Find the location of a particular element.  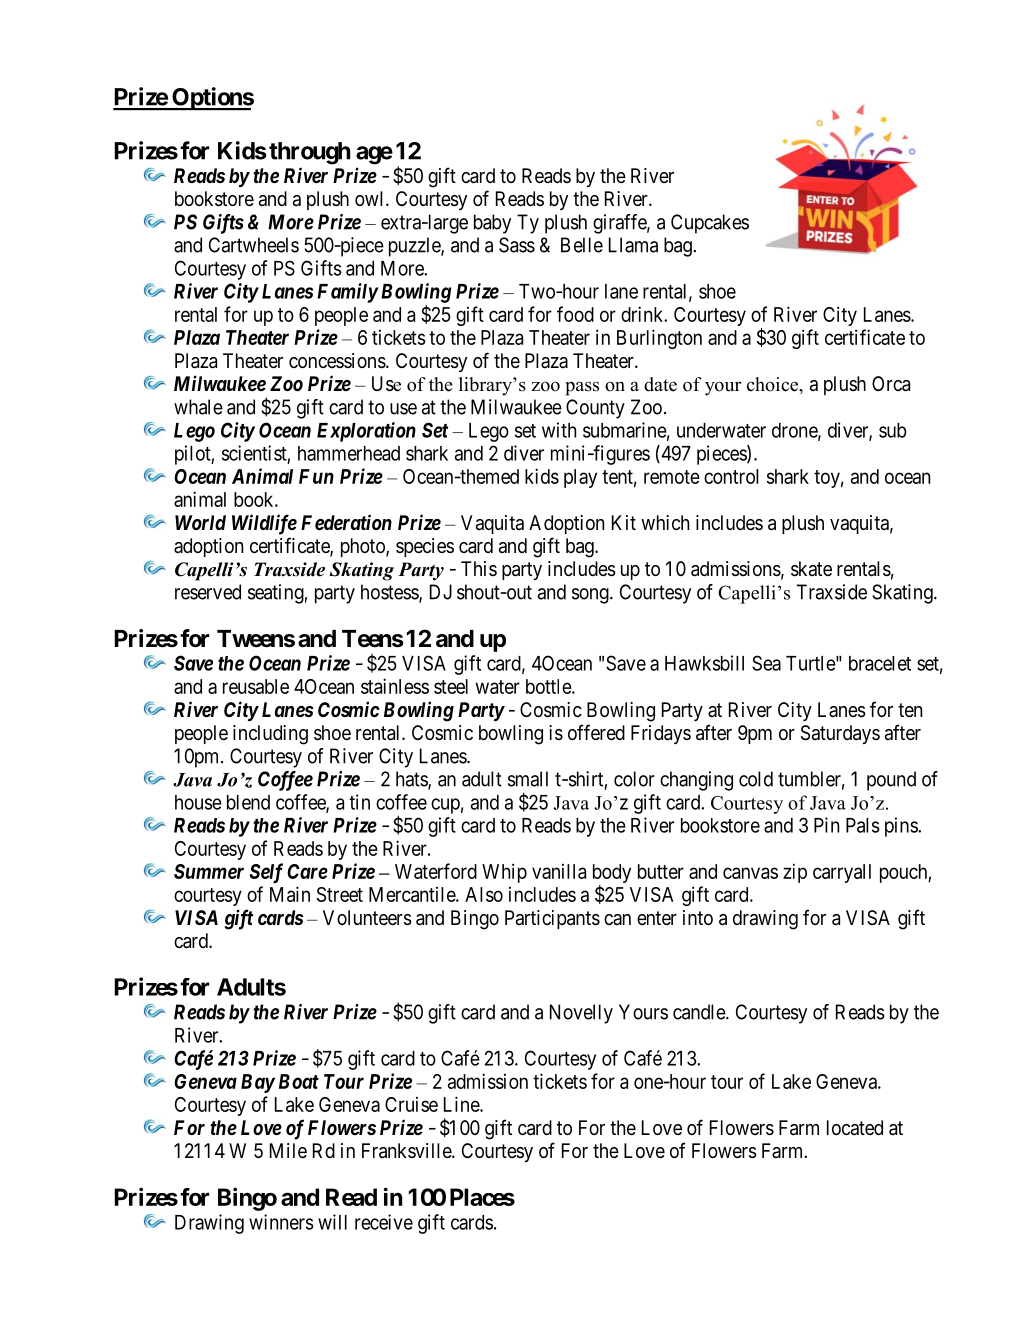

Saturdays is located at coordinates (840, 734).
